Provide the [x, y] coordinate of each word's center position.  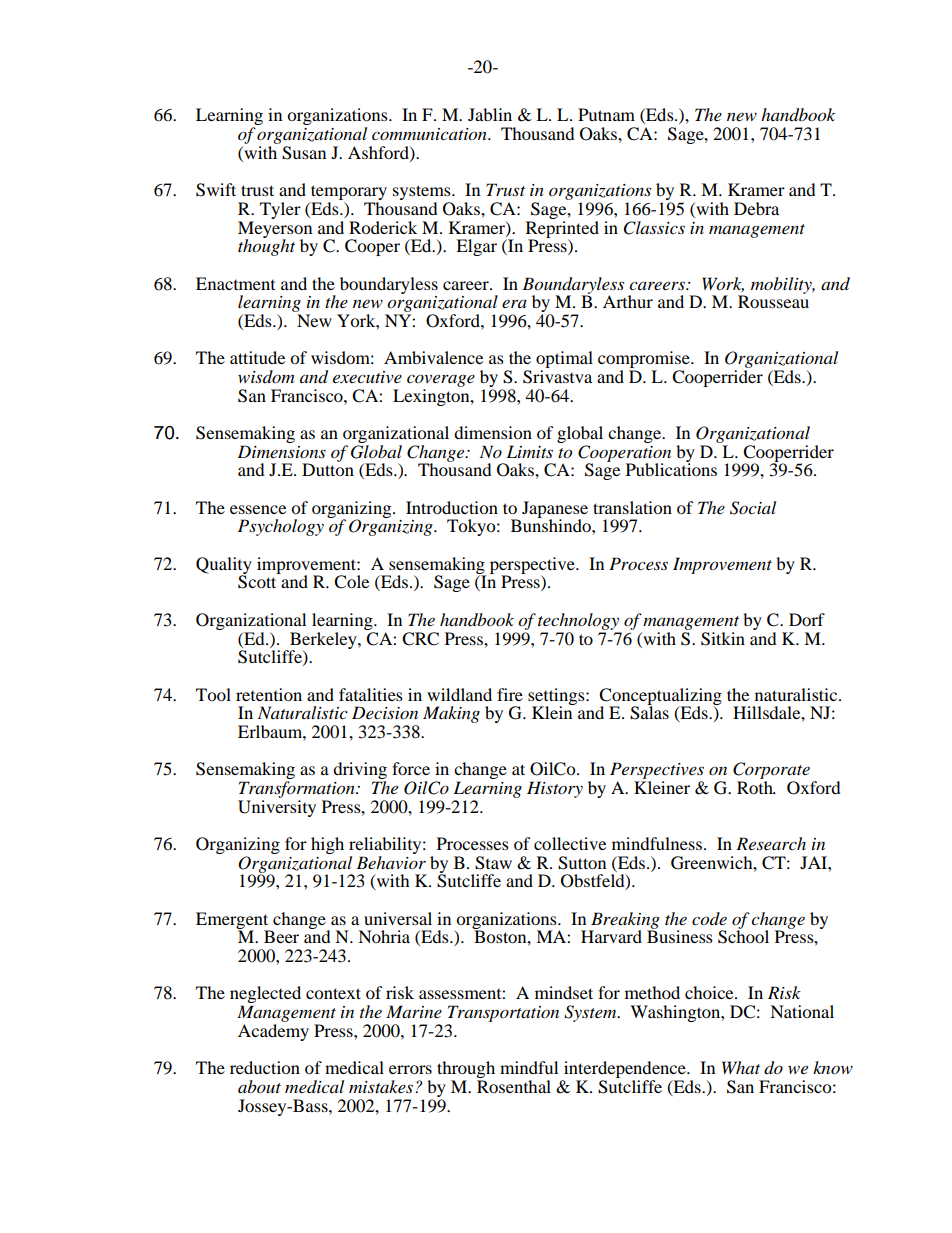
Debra [756, 208]
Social [753, 508]
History [555, 789]
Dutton [328, 469]
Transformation [298, 789]
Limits [529, 451]
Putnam [606, 114]
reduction [265, 1067]
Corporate [771, 772]
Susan [304, 153]
